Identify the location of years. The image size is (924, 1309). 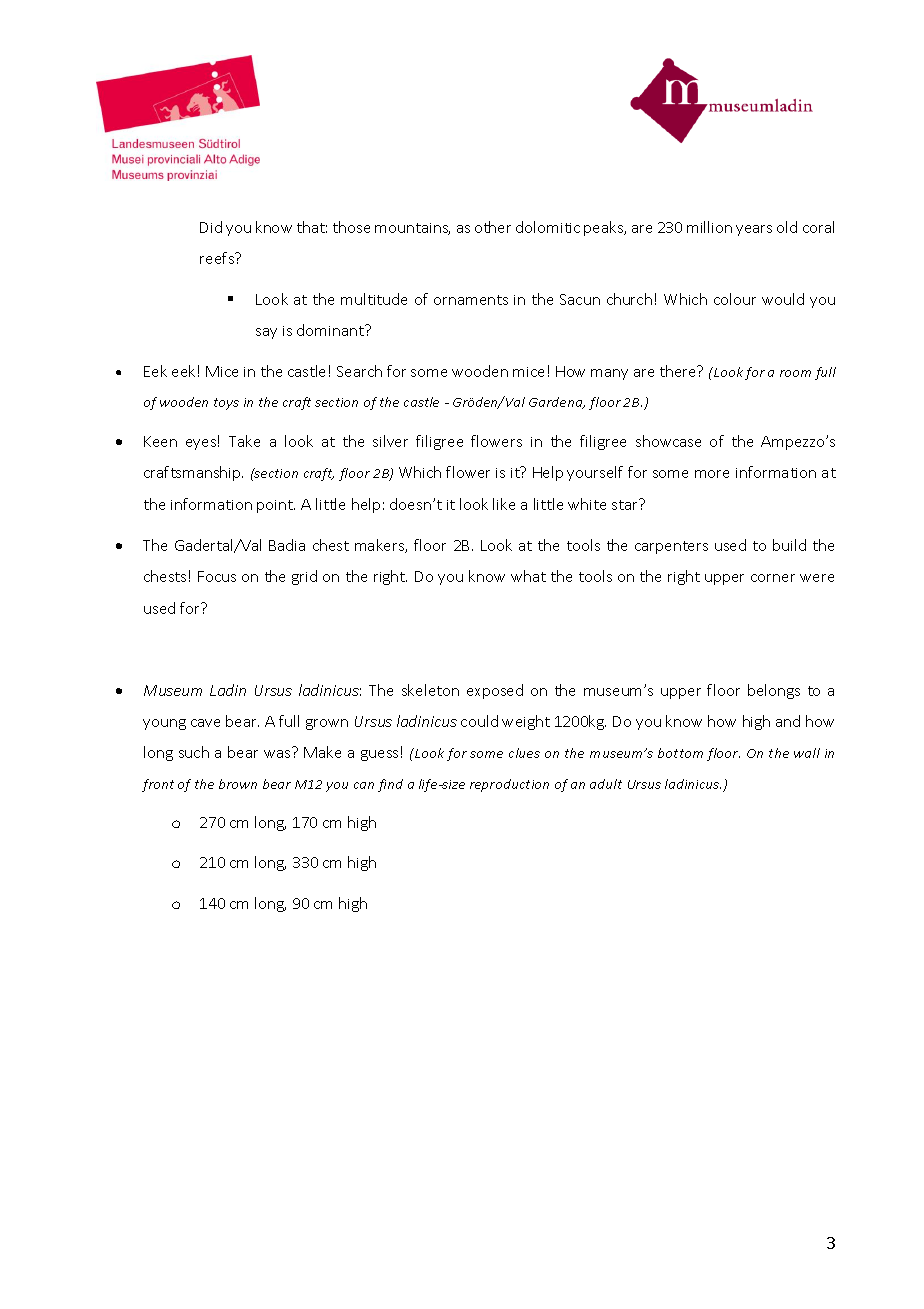
(754, 230).
